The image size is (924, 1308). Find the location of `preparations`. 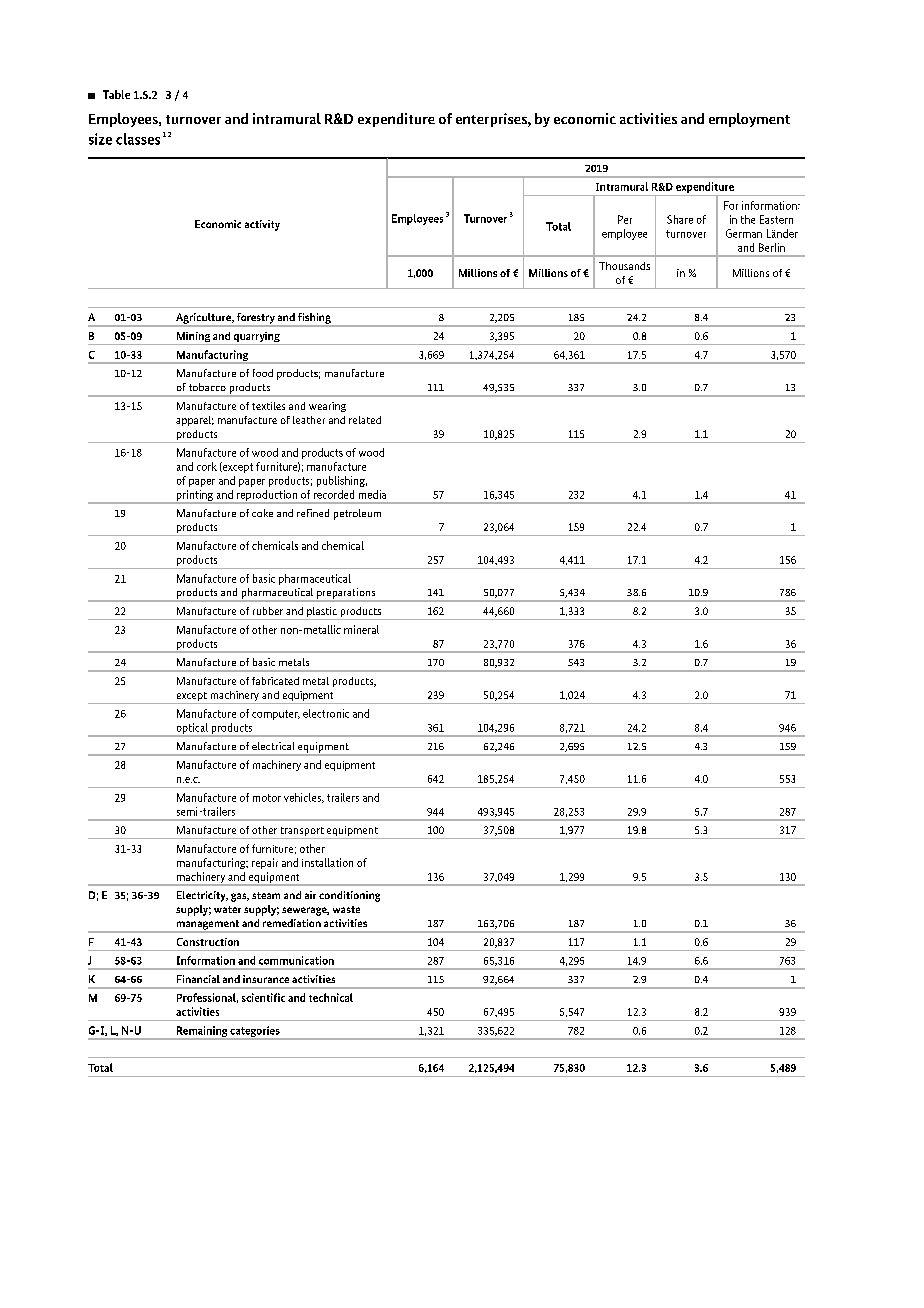

preparations is located at coordinates (346, 594).
